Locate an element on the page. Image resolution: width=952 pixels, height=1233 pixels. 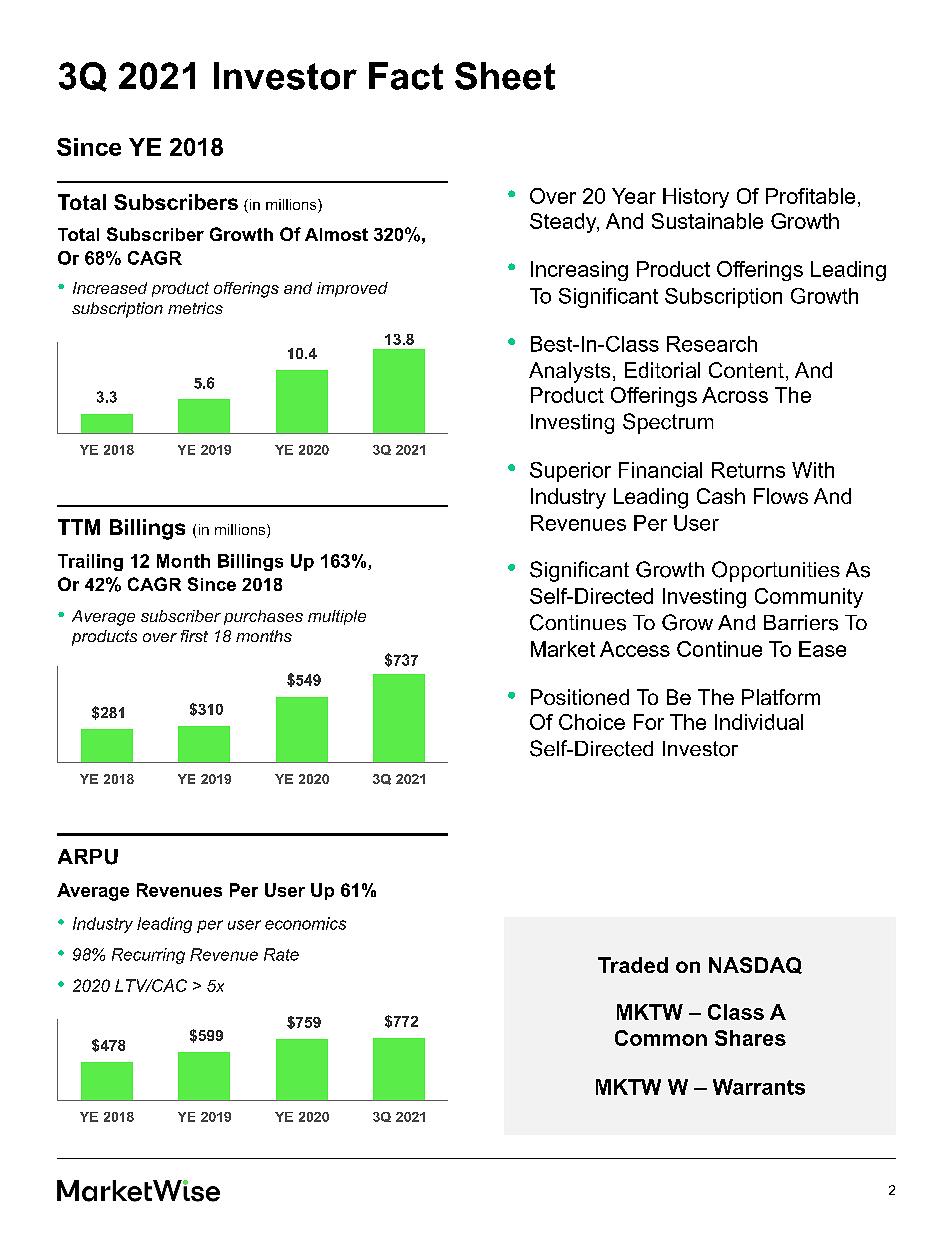
multiple is located at coordinates (337, 617).
